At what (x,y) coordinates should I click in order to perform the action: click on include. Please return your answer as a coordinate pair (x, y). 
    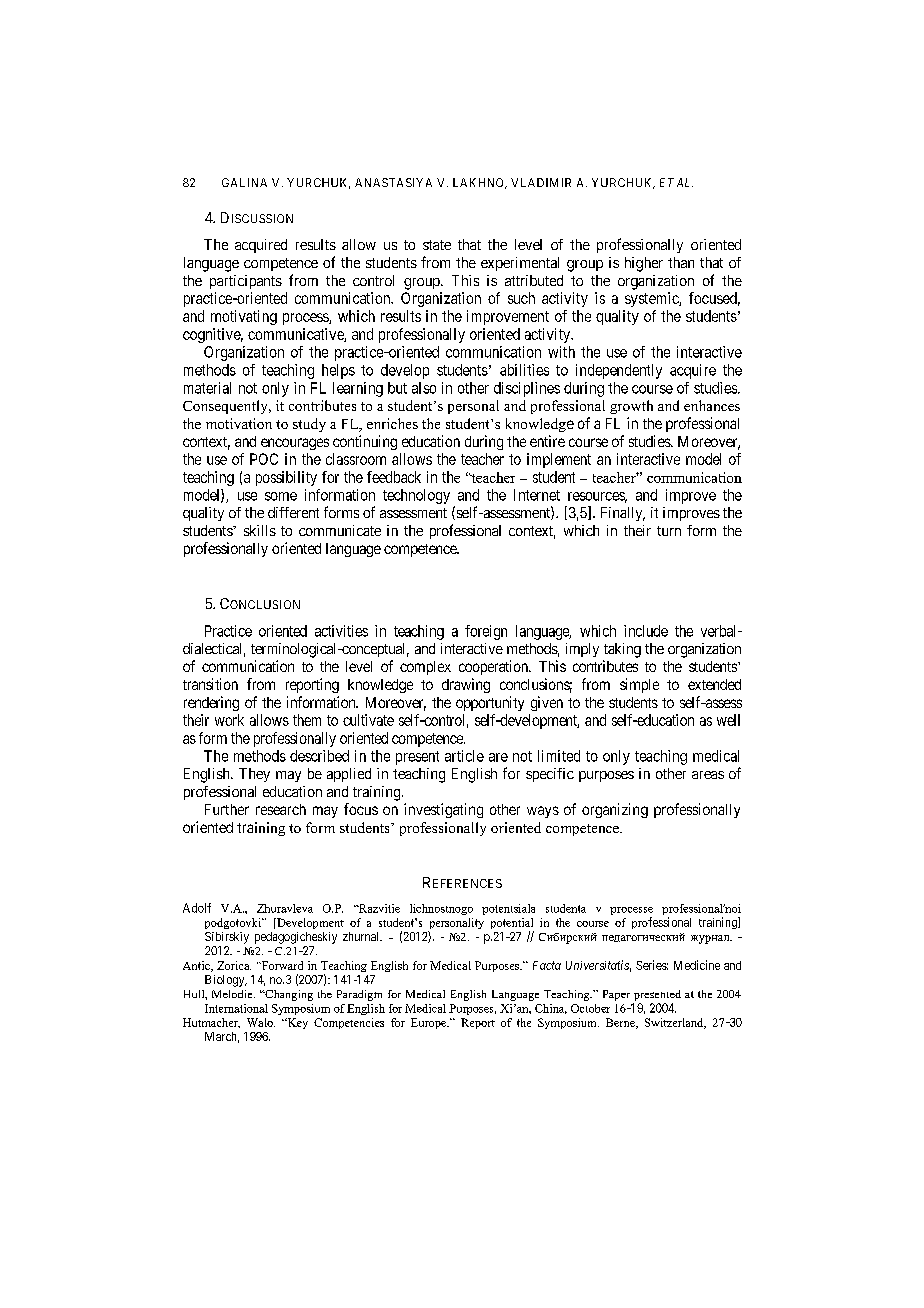
    Looking at the image, I should click on (646, 631).
